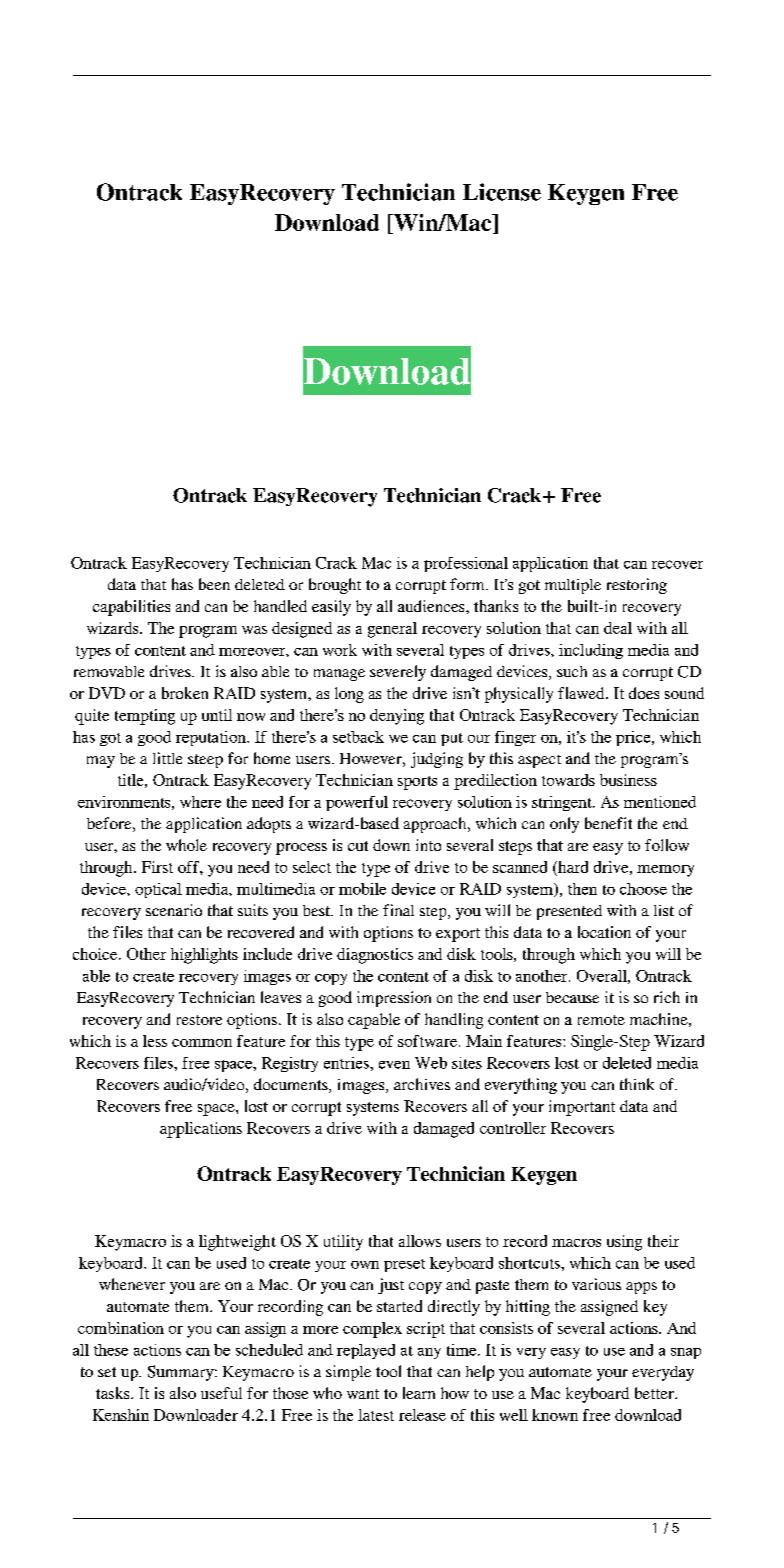  What do you see at coordinates (655, 1393) in the screenshot?
I see `better` at bounding box center [655, 1393].
